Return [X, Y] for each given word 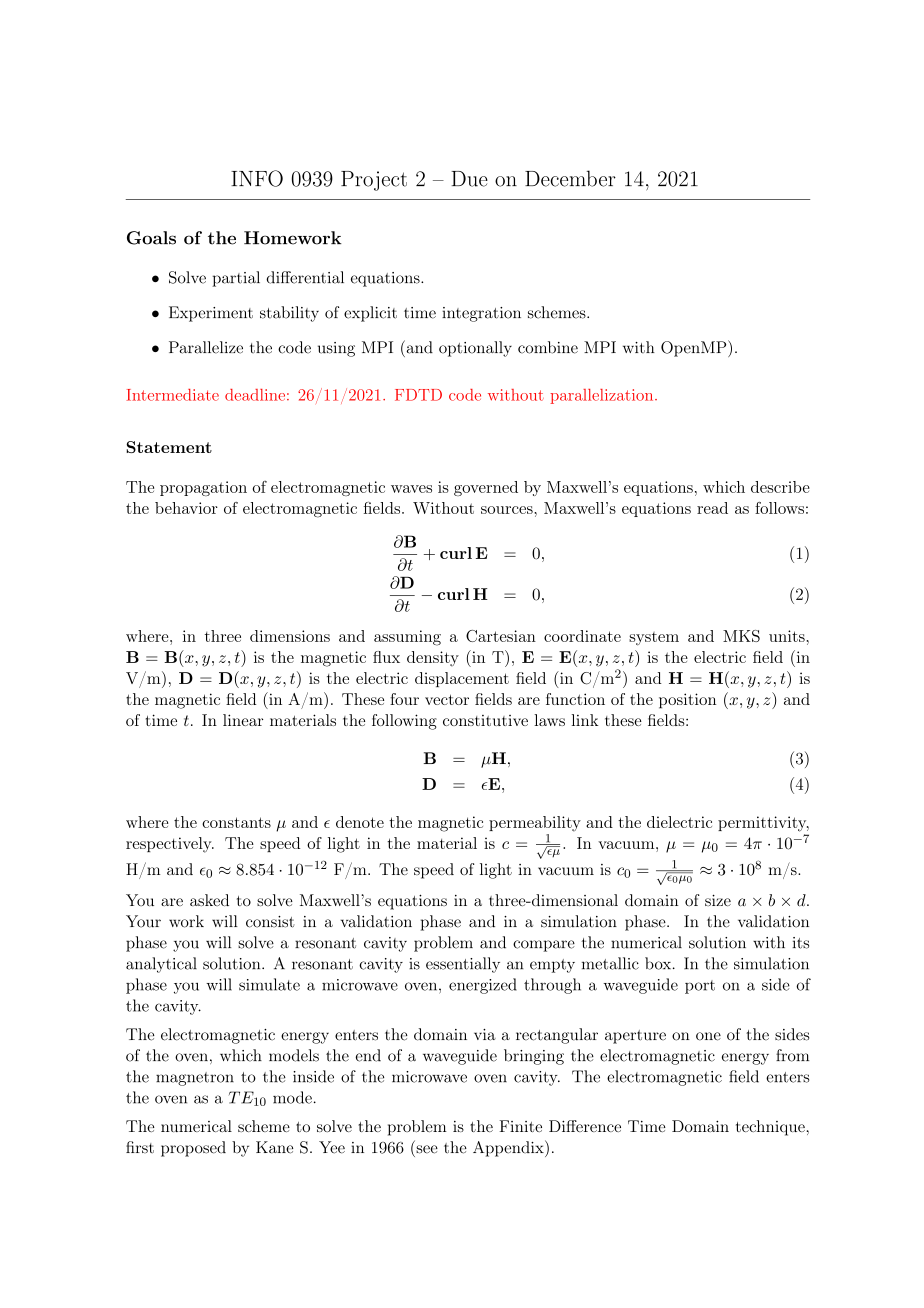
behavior [186, 508]
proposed [193, 1149]
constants [236, 822]
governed [486, 488]
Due [469, 179]
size [718, 900]
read [712, 508]
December [570, 178]
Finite [520, 1126]
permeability [535, 824]
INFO [257, 178]
